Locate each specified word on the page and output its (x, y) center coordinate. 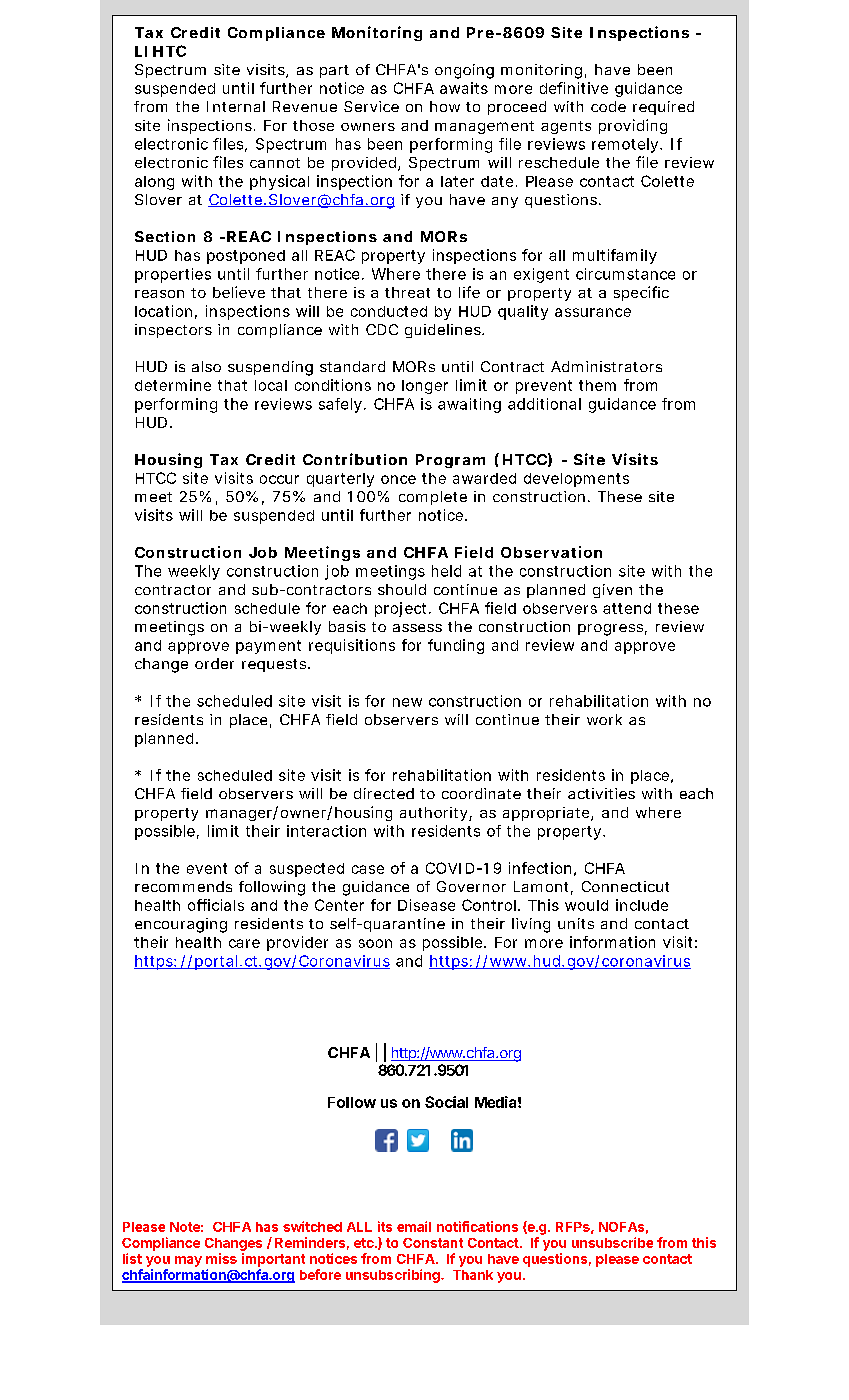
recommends (183, 886)
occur (279, 479)
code (608, 106)
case (368, 869)
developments (576, 480)
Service (371, 106)
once (398, 479)
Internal (236, 106)
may (188, 1261)
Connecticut (625, 886)
